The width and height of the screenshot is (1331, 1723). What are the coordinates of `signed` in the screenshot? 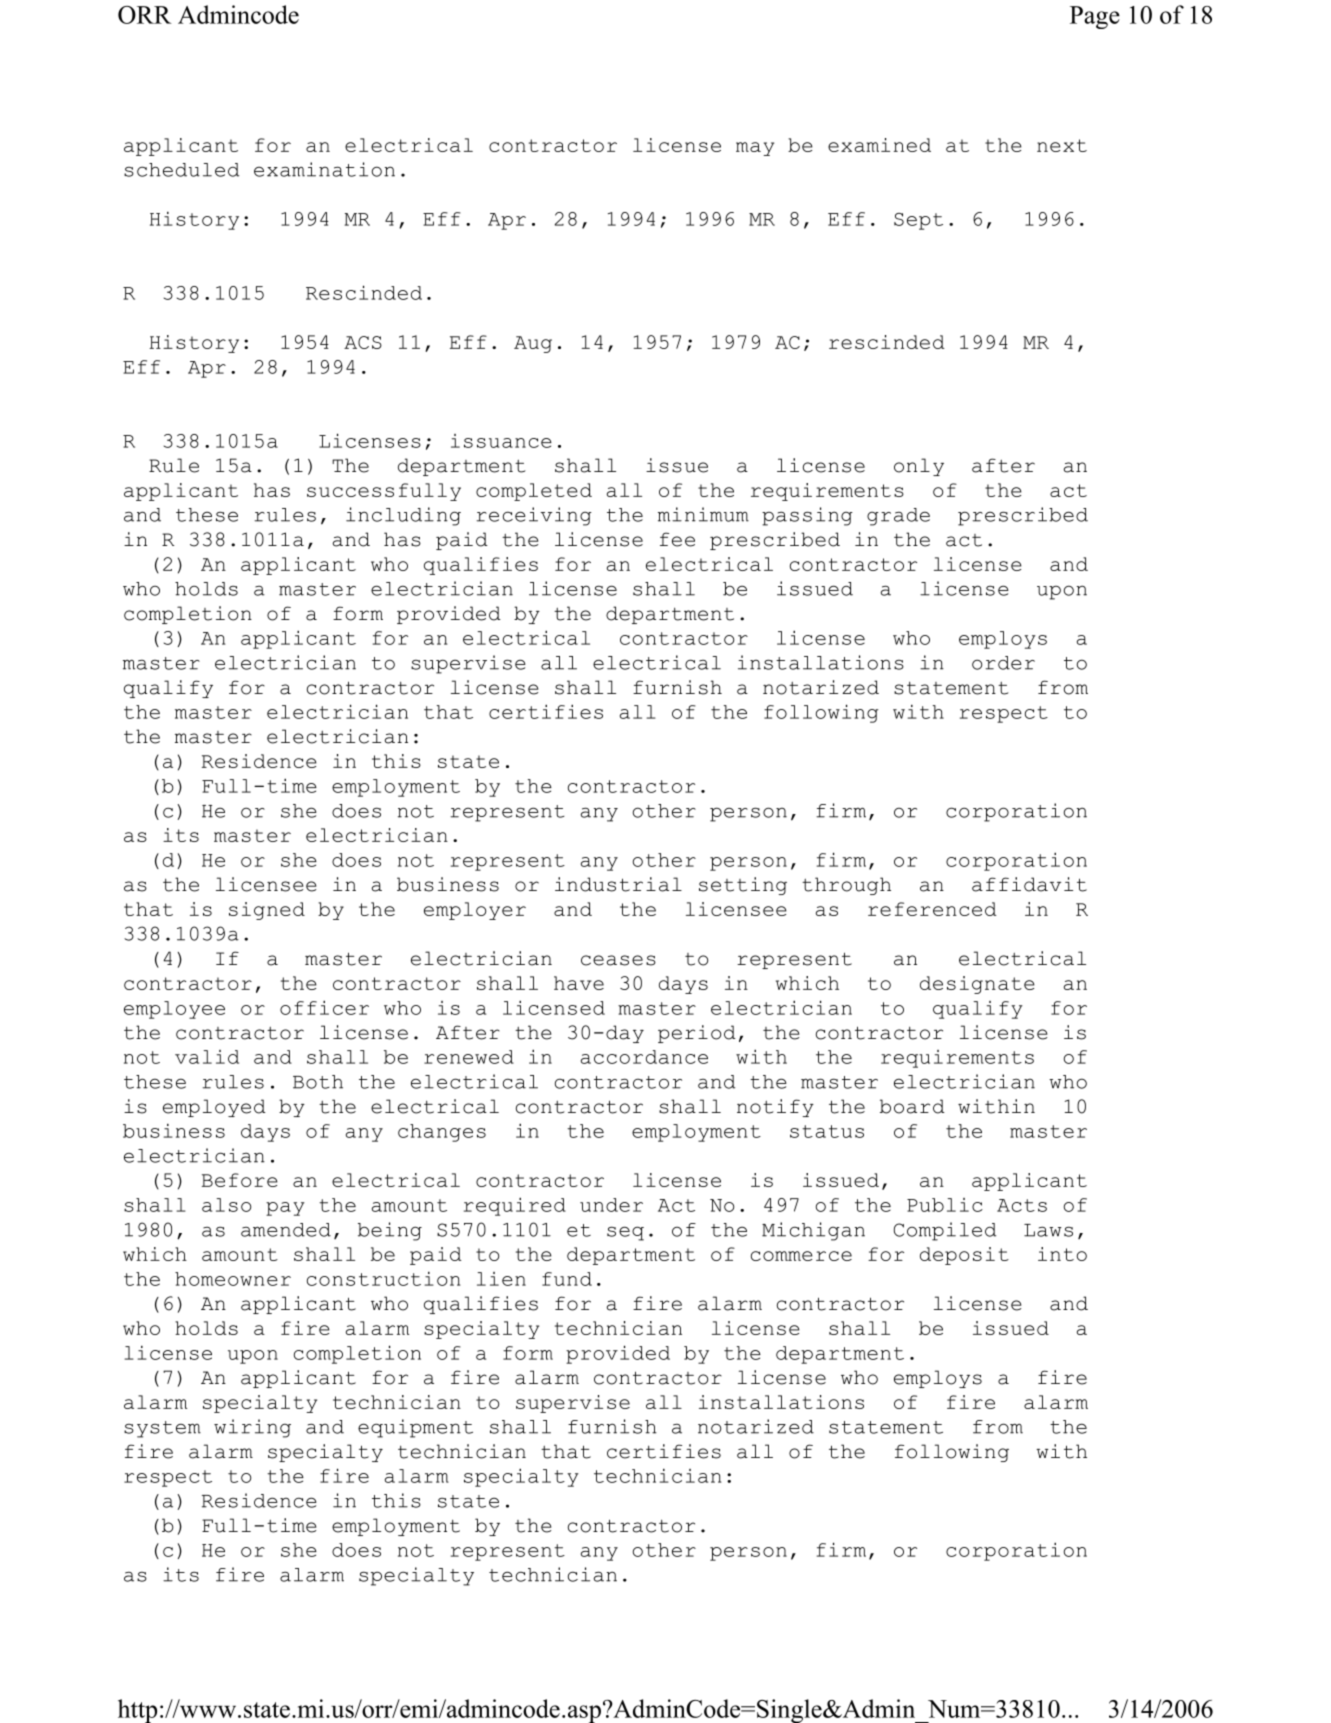 It's located at (267, 911).
